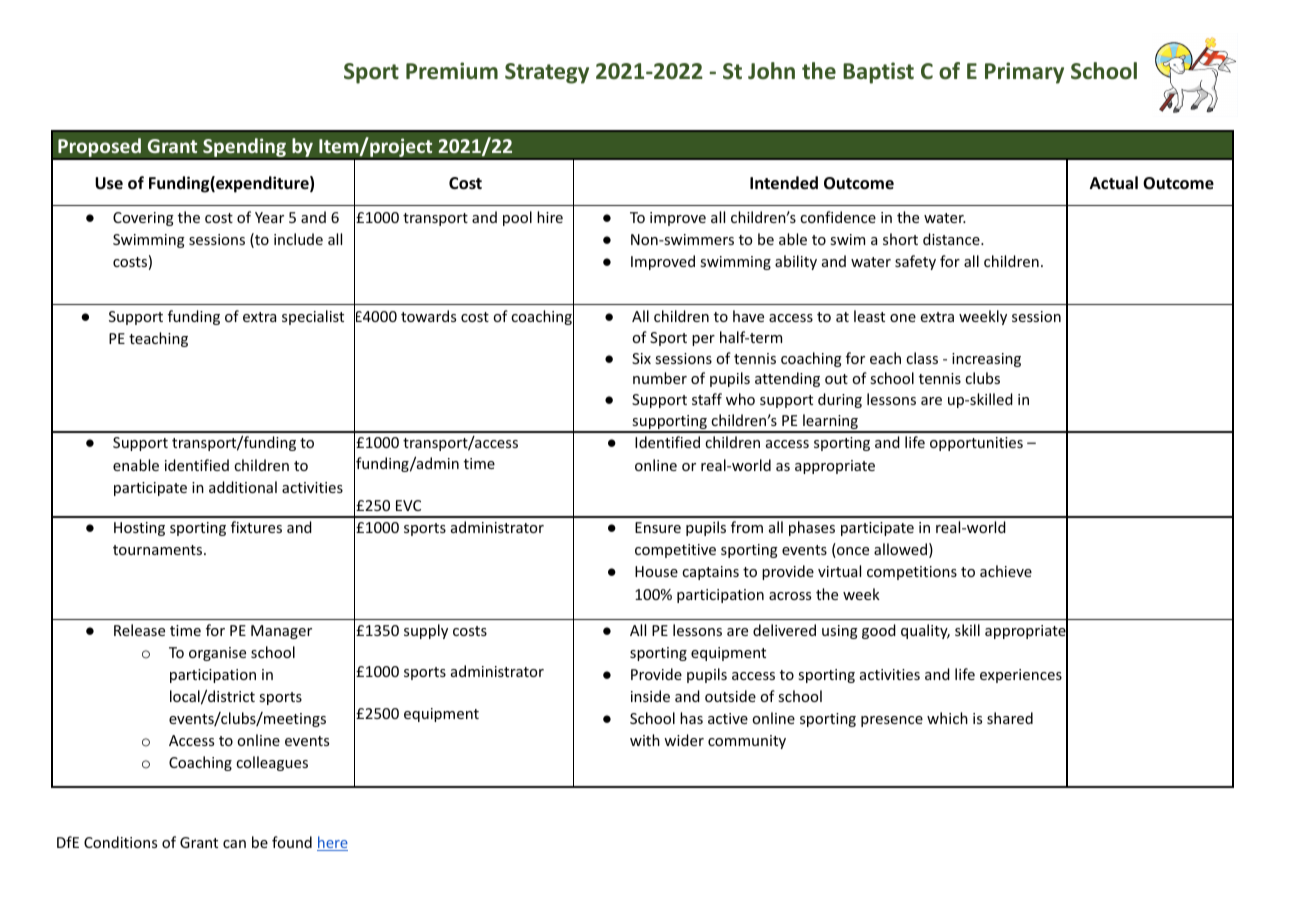  Describe the element at coordinates (1010, 718) in the screenshot. I see `shared` at that location.
